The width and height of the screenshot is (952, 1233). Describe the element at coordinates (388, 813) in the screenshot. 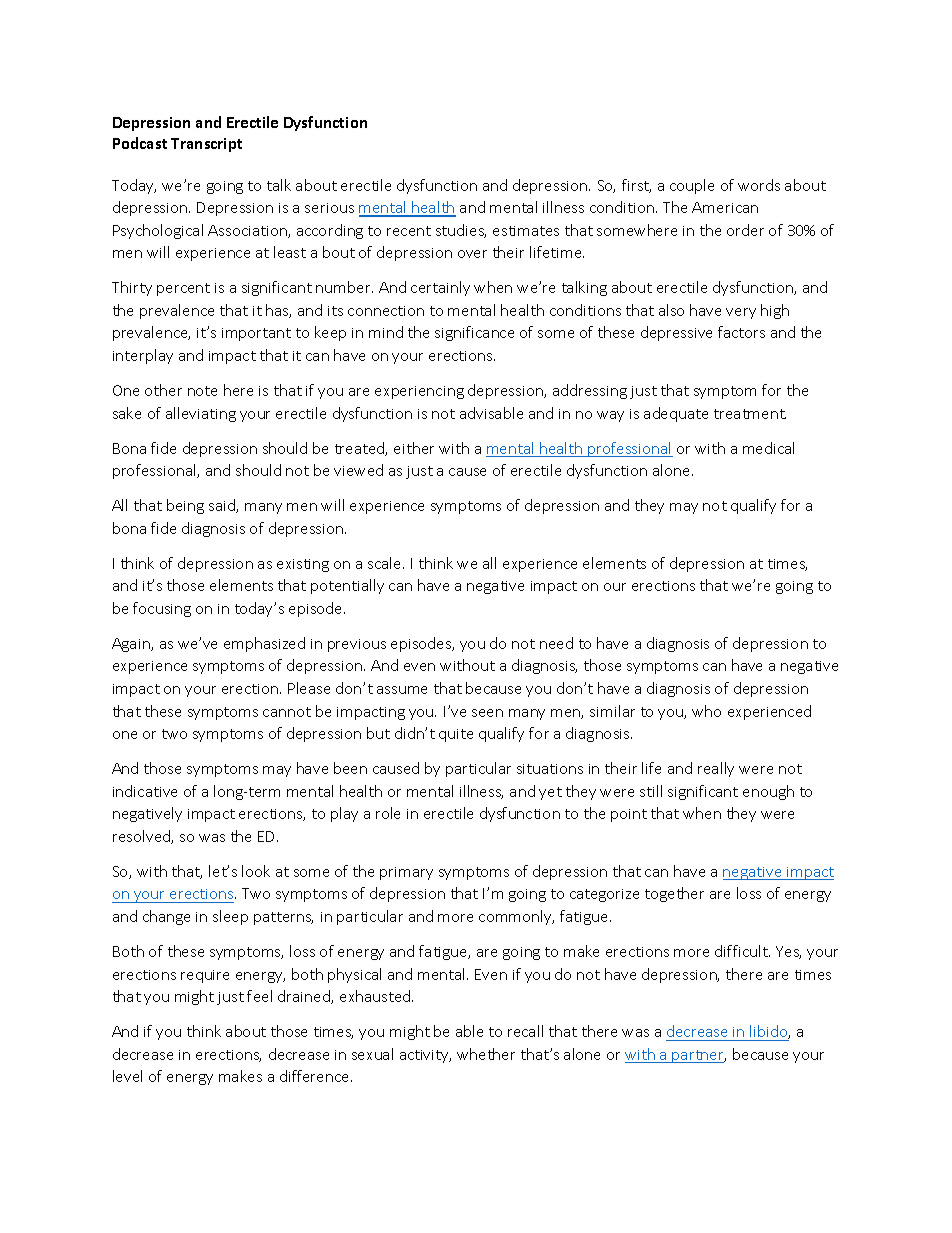

I see `role` at that location.
